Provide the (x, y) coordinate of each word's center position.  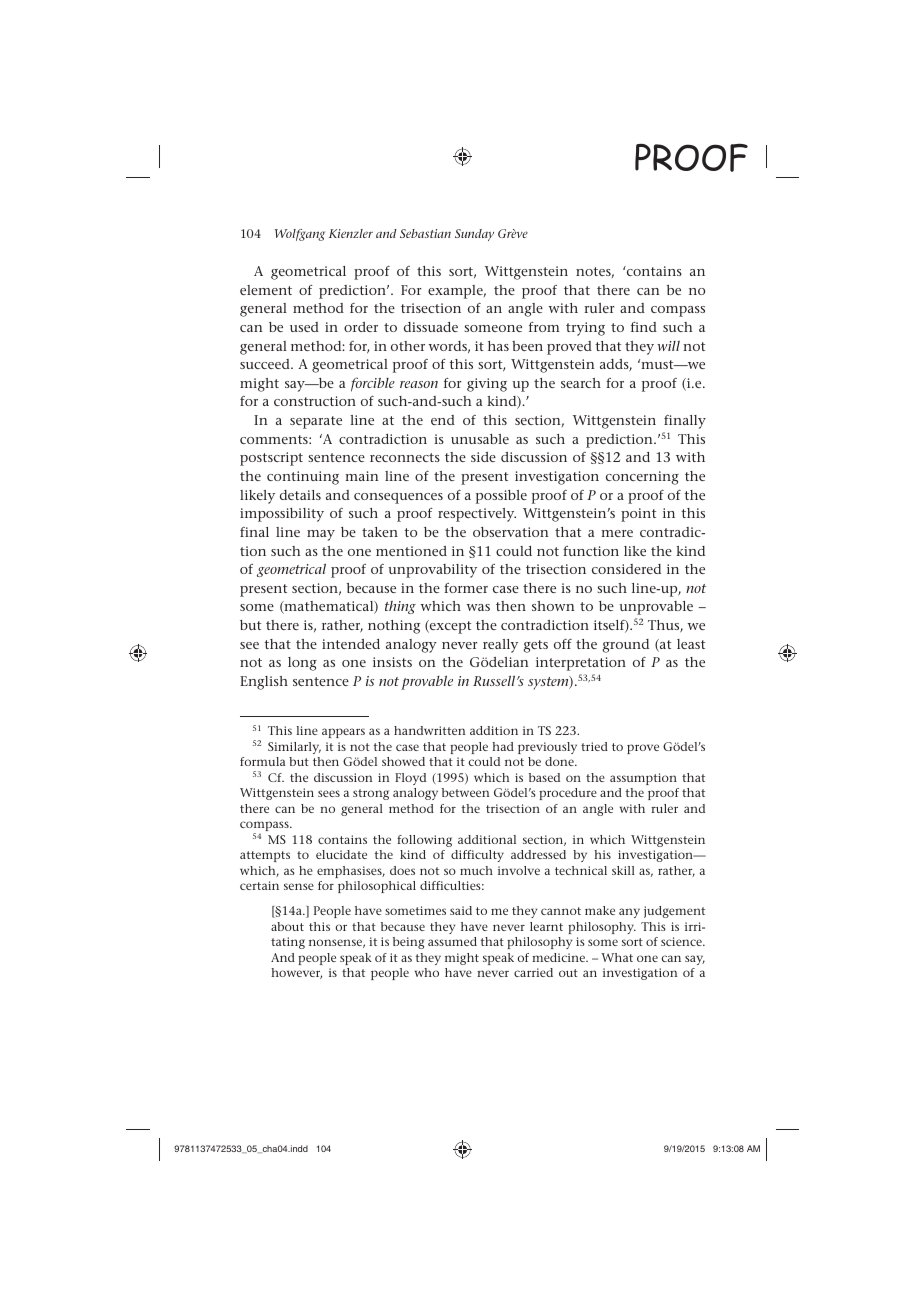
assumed (452, 941)
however (296, 973)
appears (343, 733)
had (503, 746)
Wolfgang (300, 235)
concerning (642, 478)
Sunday (474, 235)
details (300, 495)
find (644, 327)
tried (594, 746)
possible (501, 497)
